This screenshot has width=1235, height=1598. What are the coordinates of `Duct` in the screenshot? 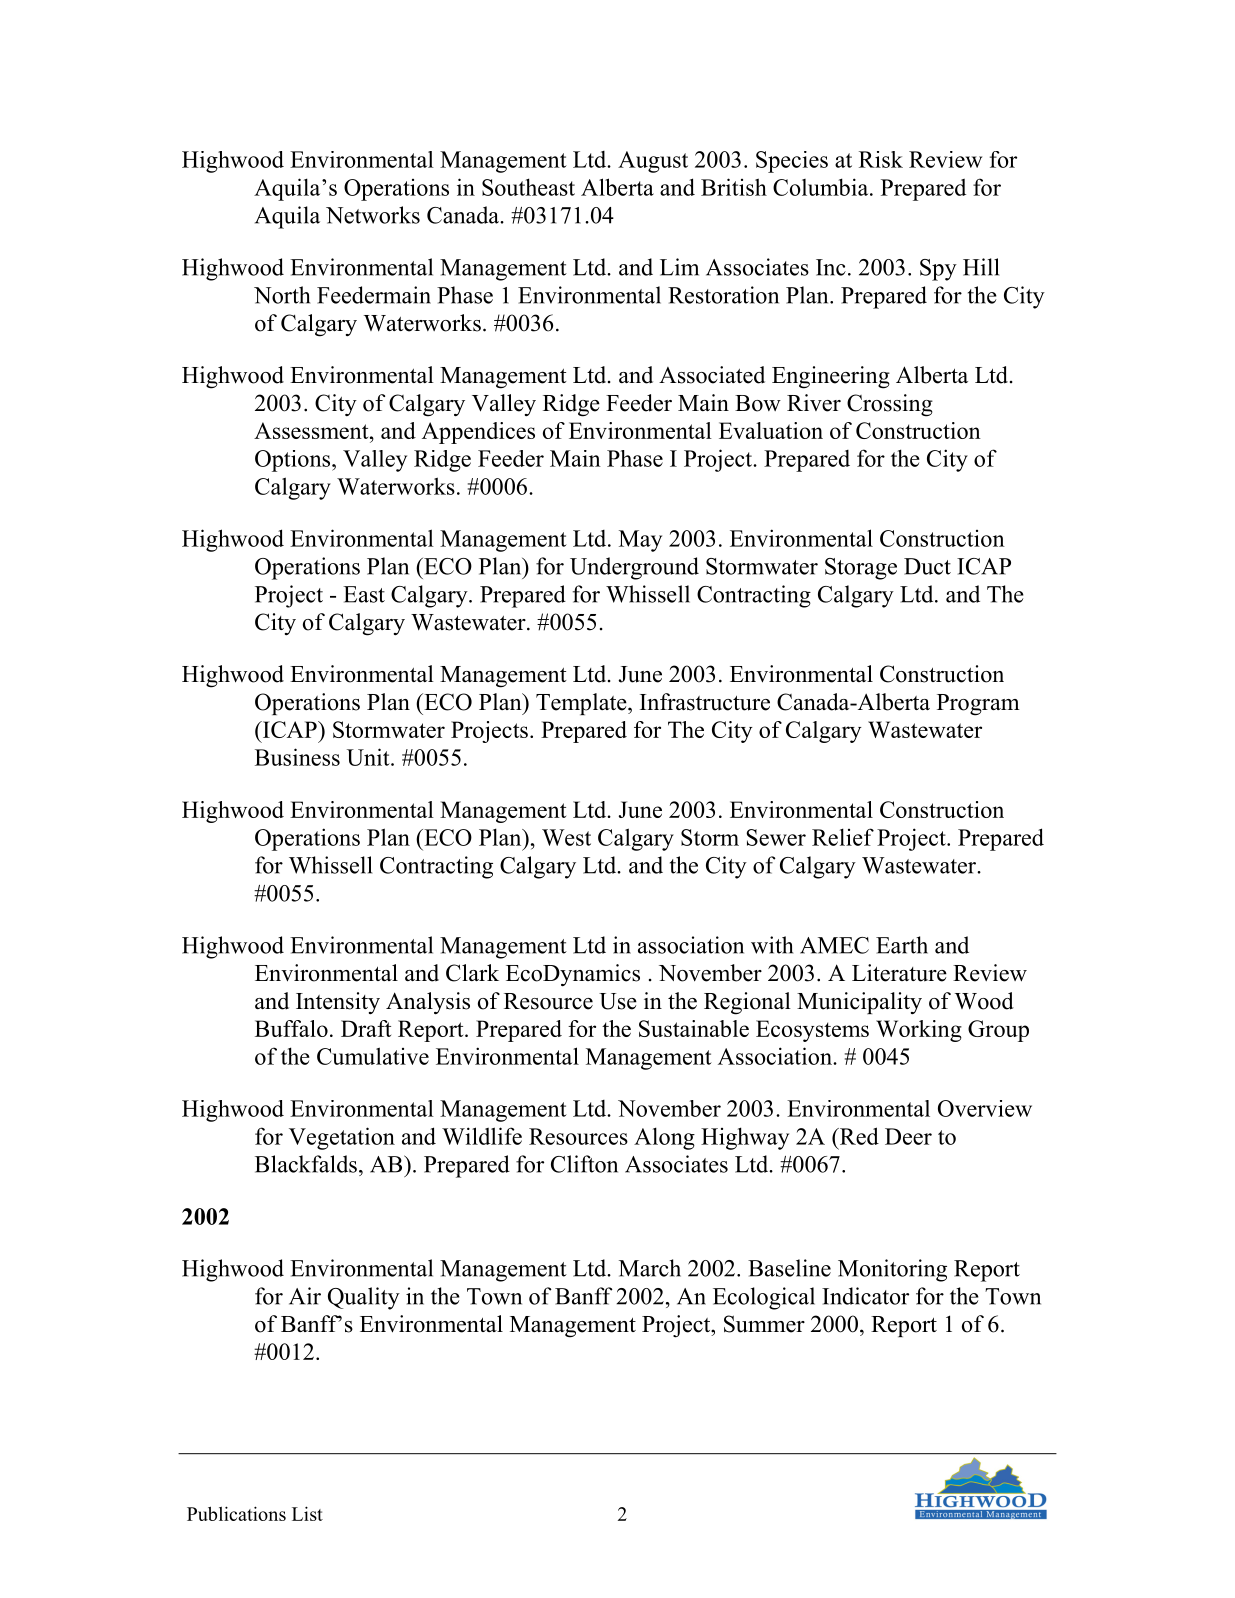 It's located at (927, 566).
